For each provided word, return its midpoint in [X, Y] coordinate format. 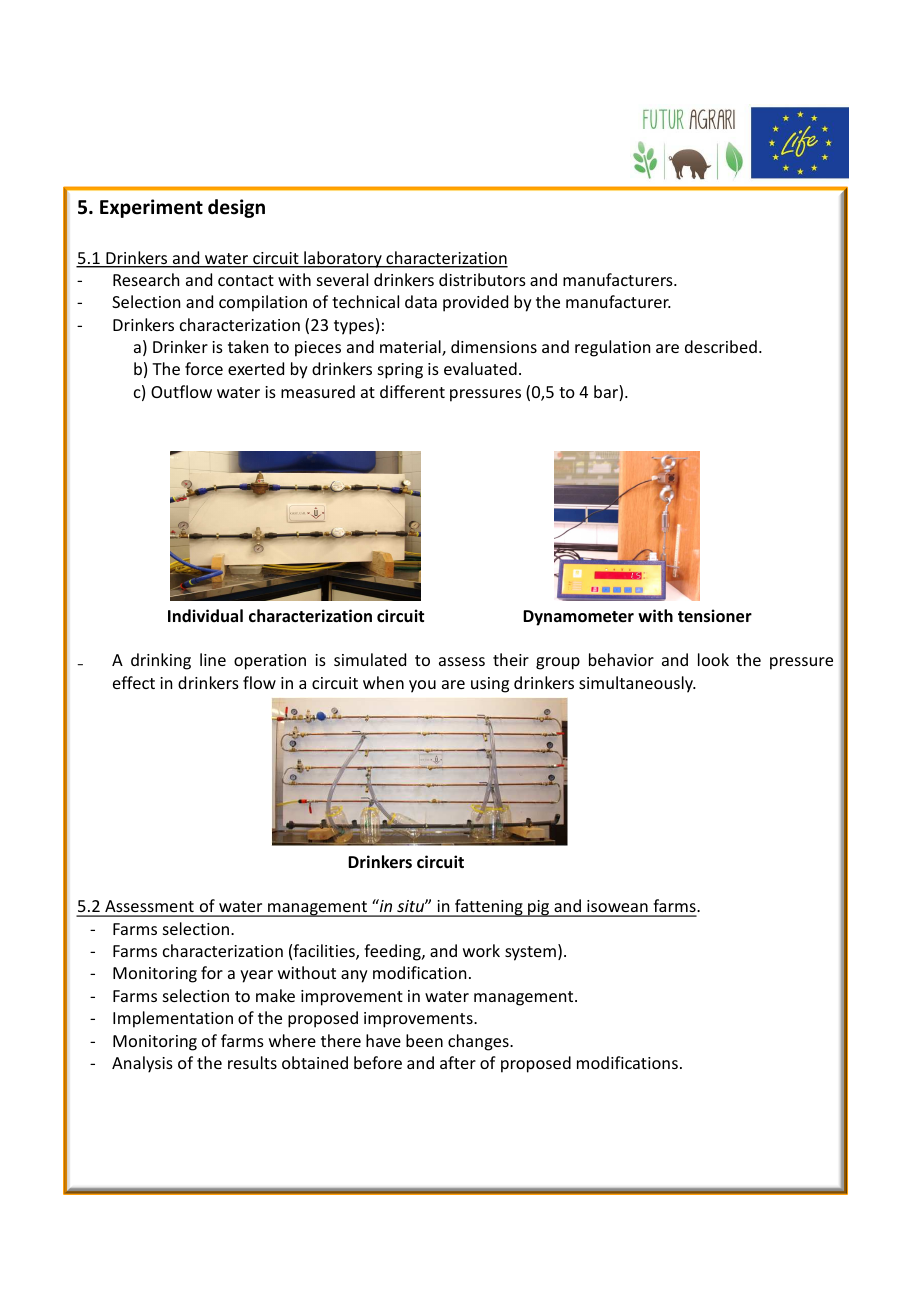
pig [539, 908]
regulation [612, 348]
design [236, 208]
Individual [205, 615]
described [721, 346]
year [256, 976]
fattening [489, 908]
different [412, 391]
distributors [482, 279]
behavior [621, 659]
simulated [370, 659]
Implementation [173, 1019]
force [204, 368]
